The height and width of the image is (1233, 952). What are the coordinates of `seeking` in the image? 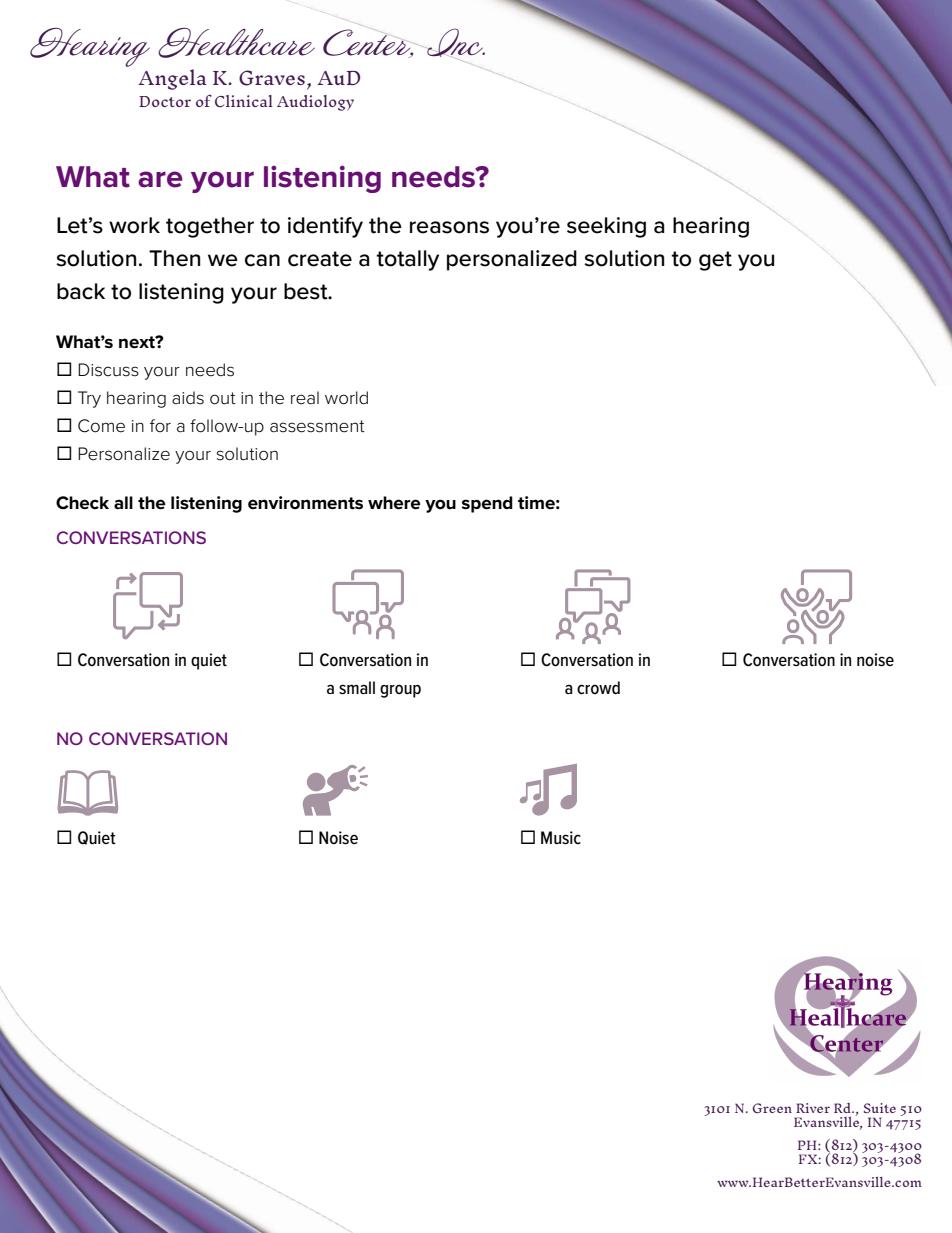 It's located at (606, 227).
